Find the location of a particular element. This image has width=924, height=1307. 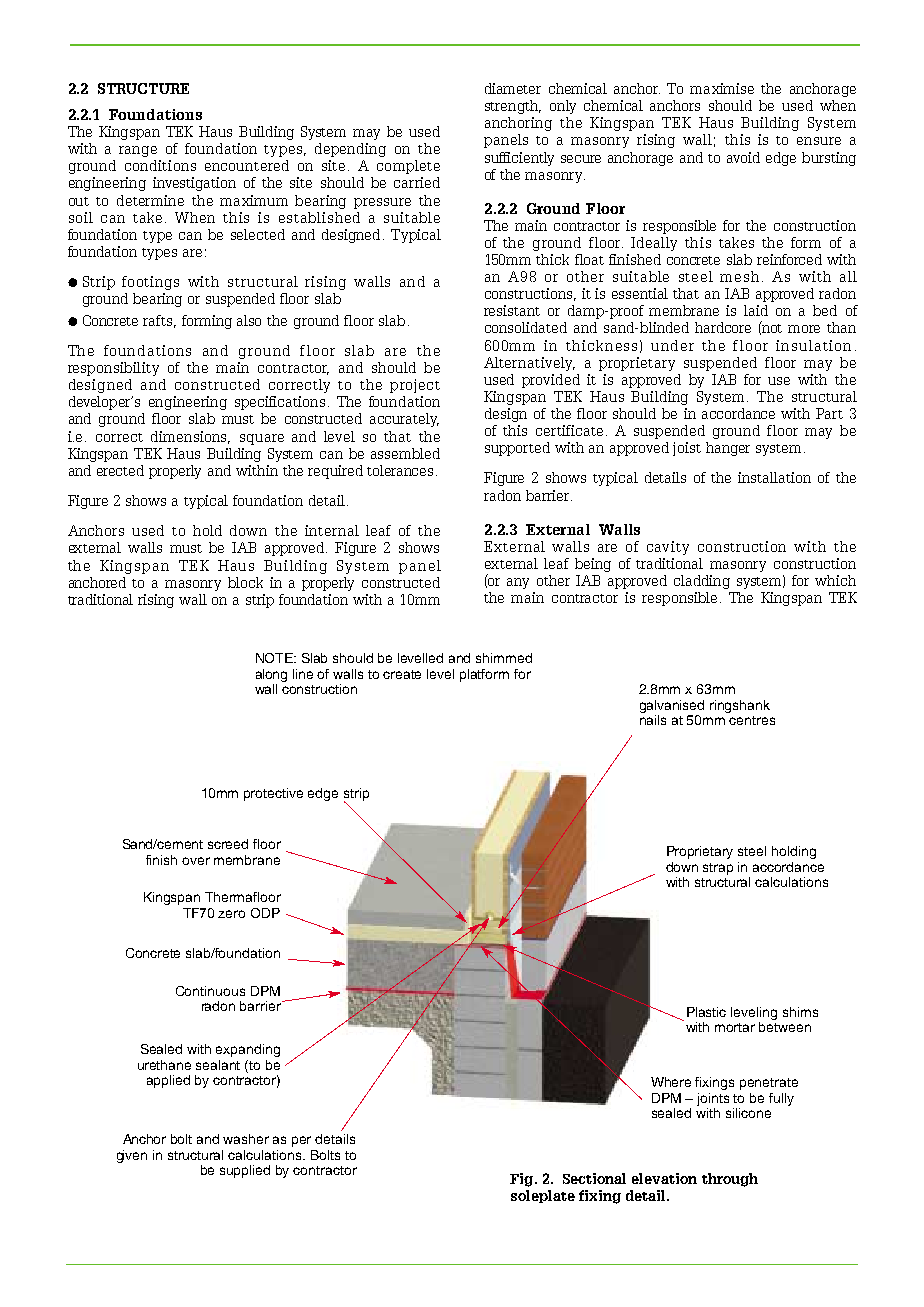

strength is located at coordinates (513, 107).
